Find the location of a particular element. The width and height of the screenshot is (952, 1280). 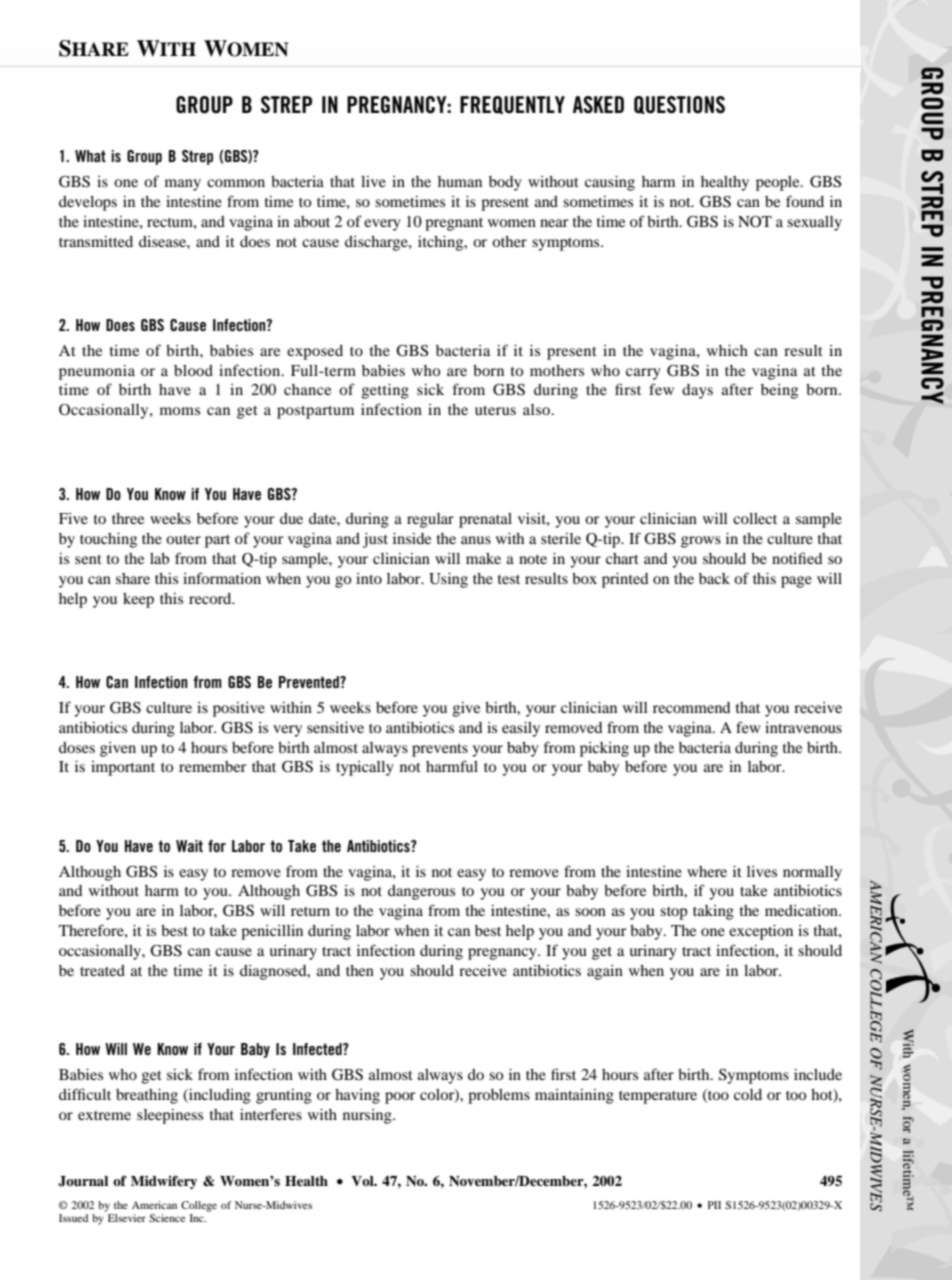

human is located at coordinates (460, 181).
